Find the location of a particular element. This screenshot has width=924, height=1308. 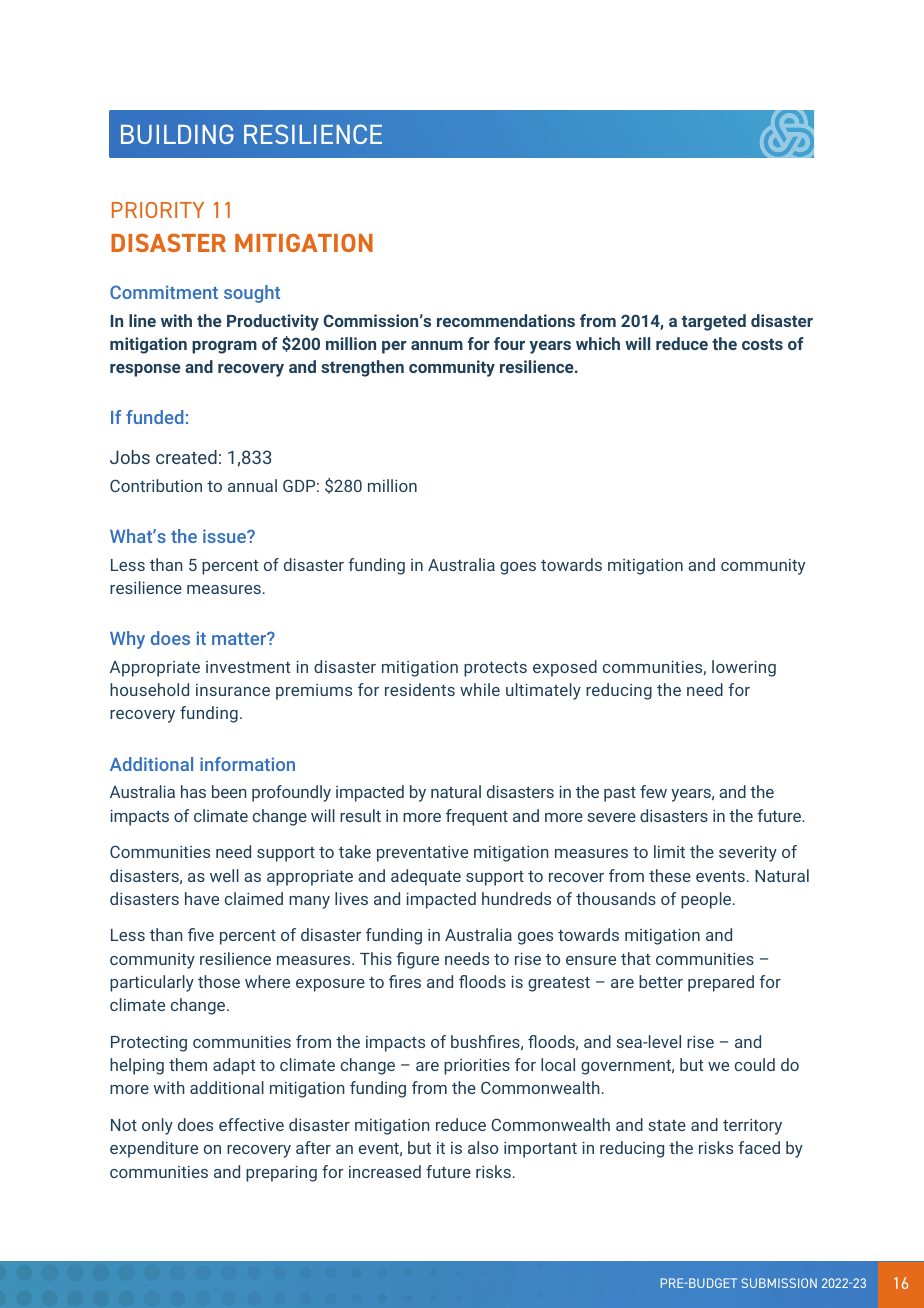

while is located at coordinates (480, 689).
